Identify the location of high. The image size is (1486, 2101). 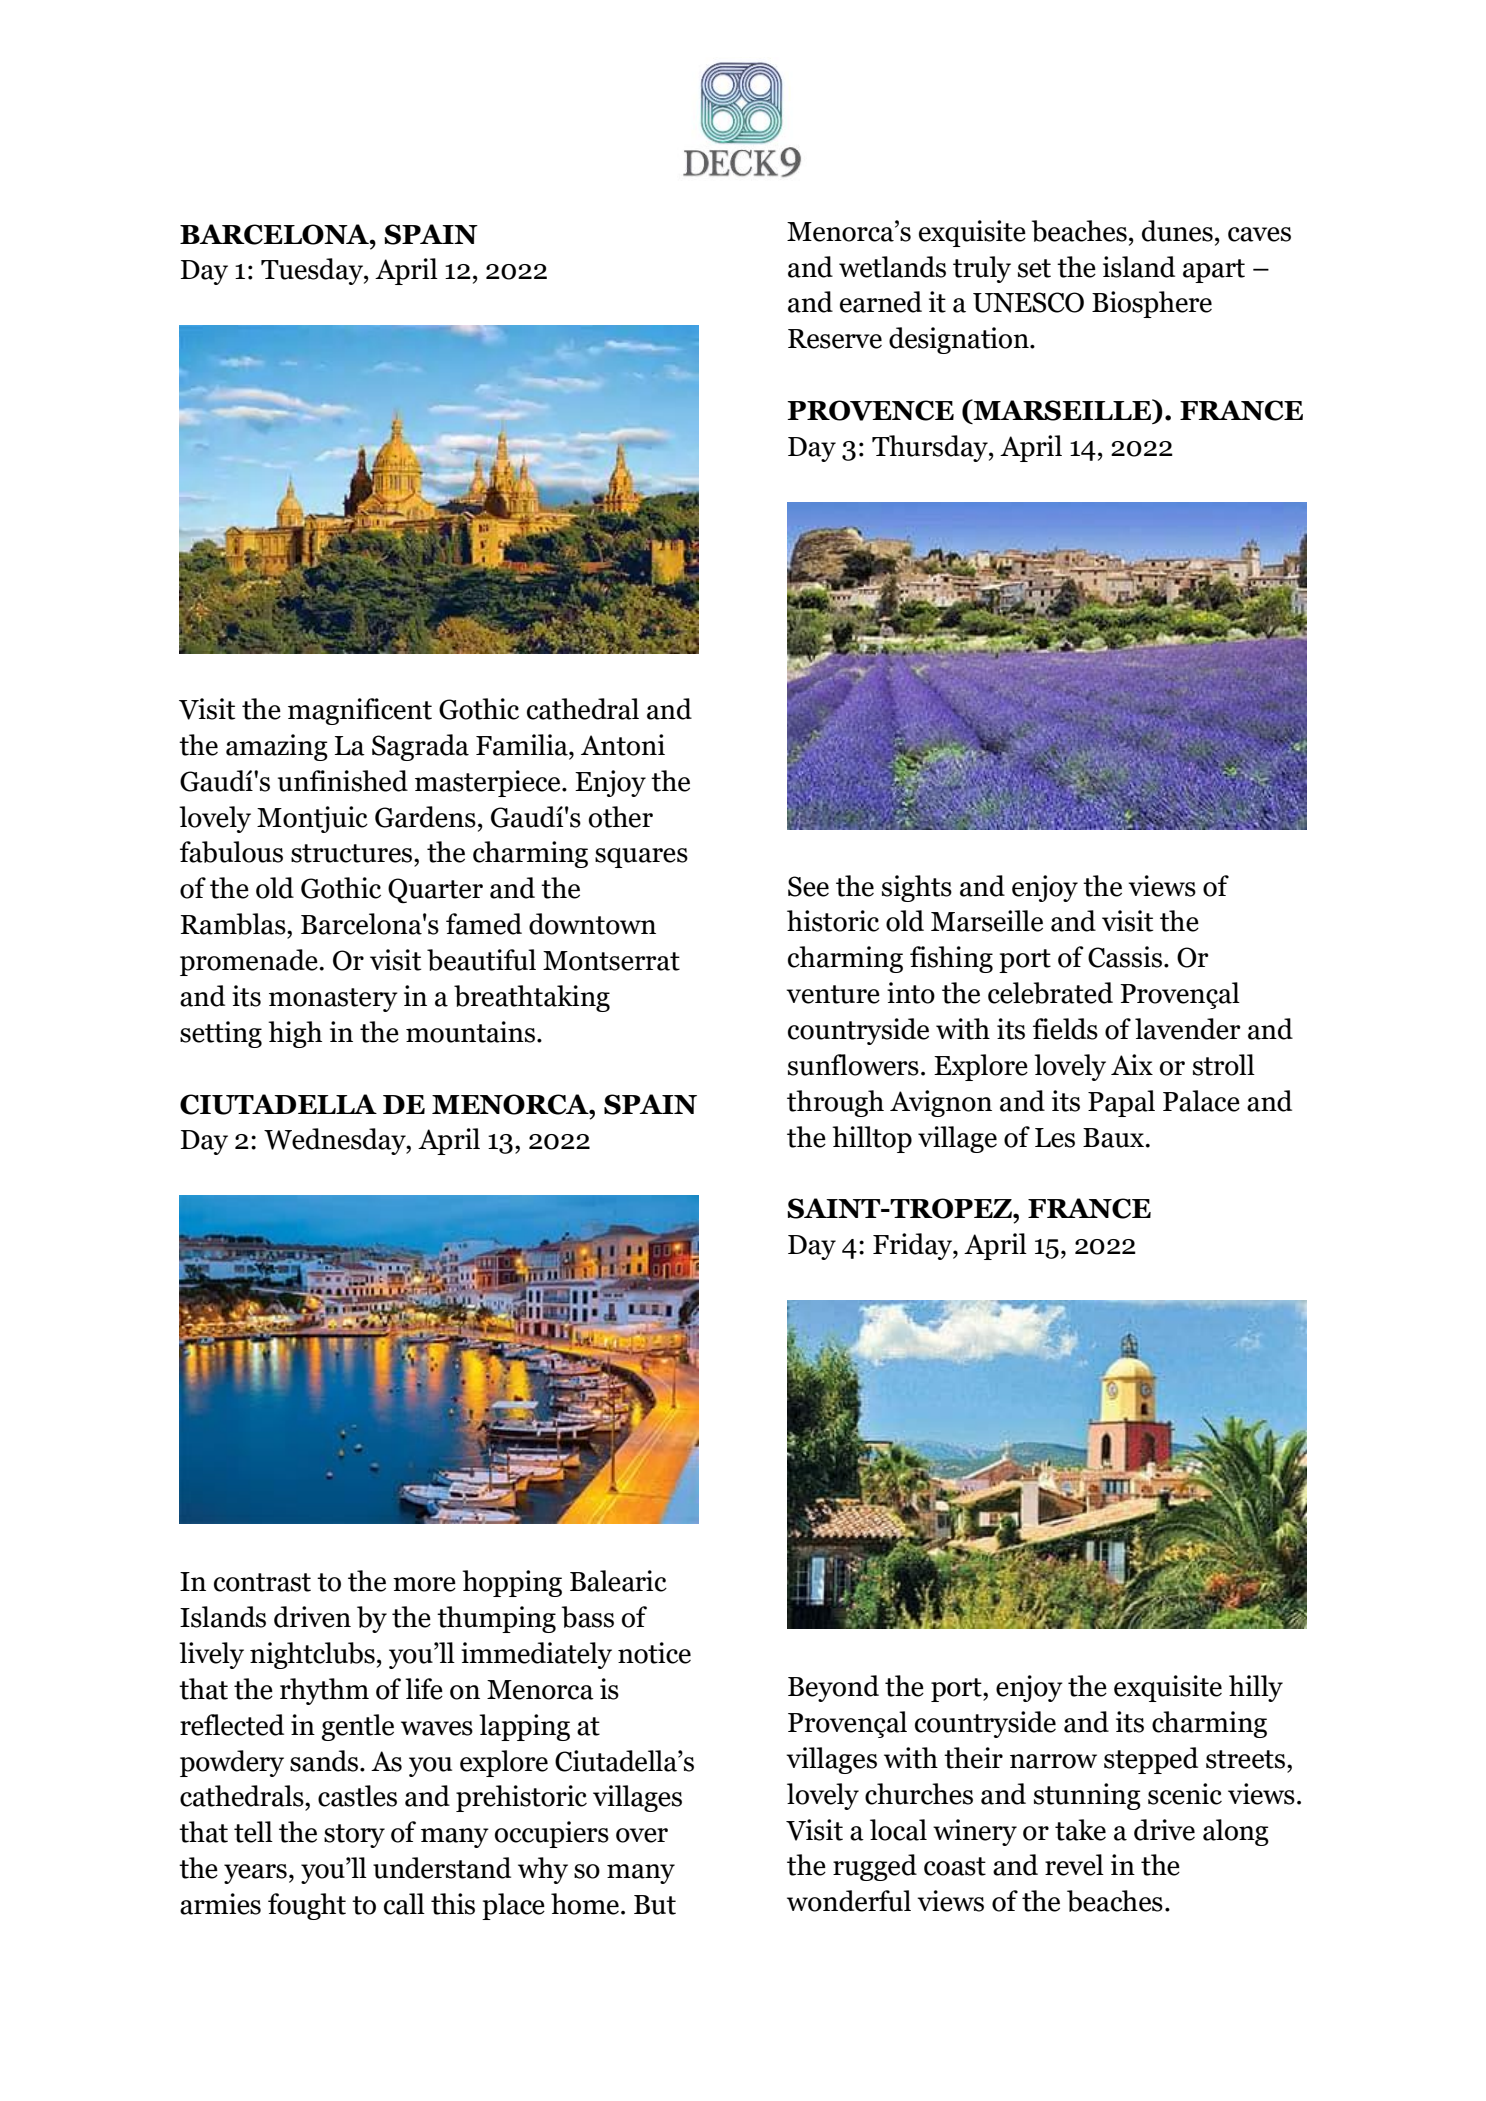
(295, 1034).
